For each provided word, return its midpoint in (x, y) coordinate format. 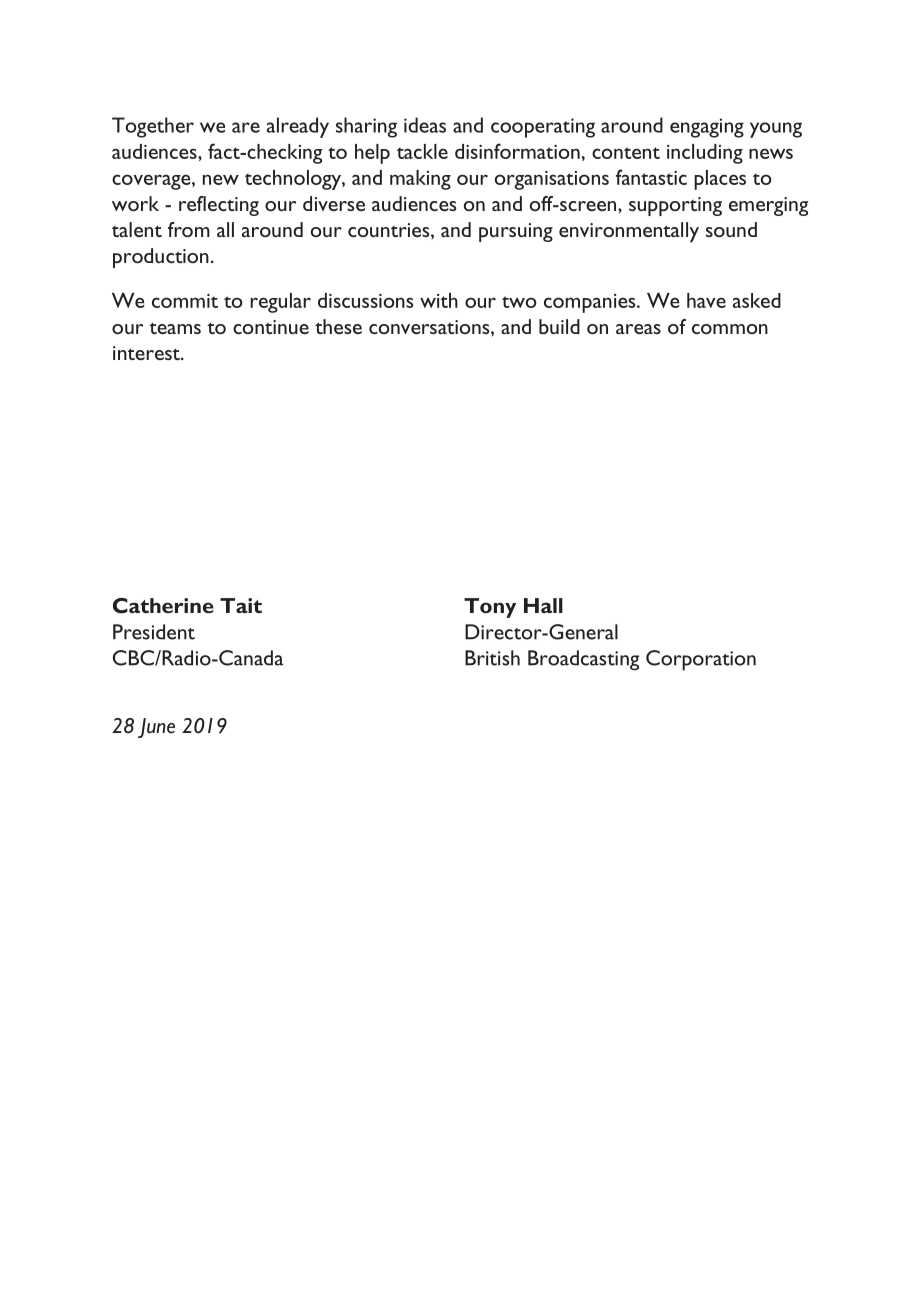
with (439, 300)
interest (147, 353)
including (705, 154)
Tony (490, 608)
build (559, 326)
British (492, 658)
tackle (422, 151)
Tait (241, 605)
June (156, 728)
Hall (543, 605)
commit (185, 301)
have (706, 300)
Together (153, 127)
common (730, 329)
